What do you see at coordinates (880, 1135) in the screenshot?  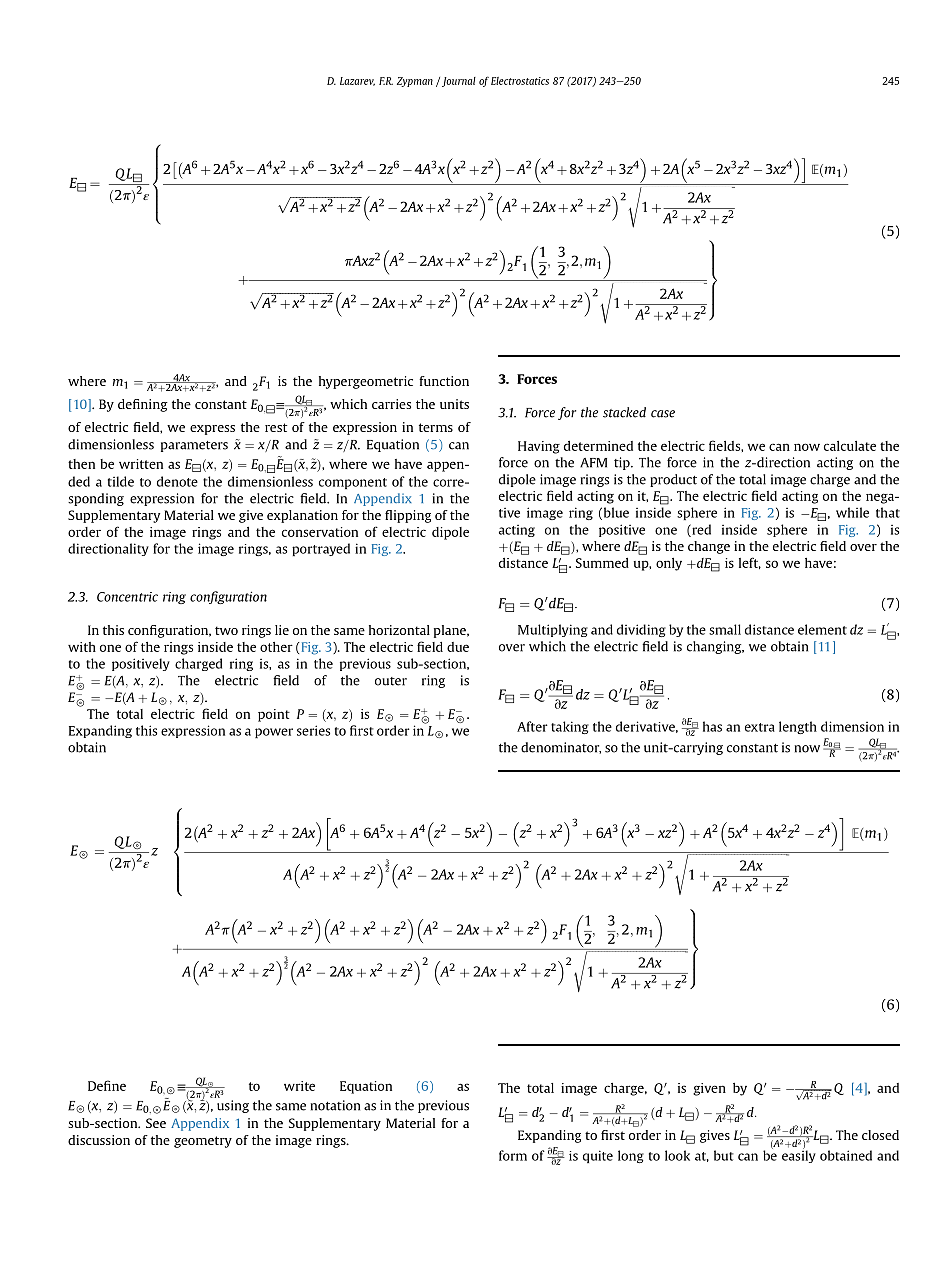 I see `closed` at bounding box center [880, 1135].
